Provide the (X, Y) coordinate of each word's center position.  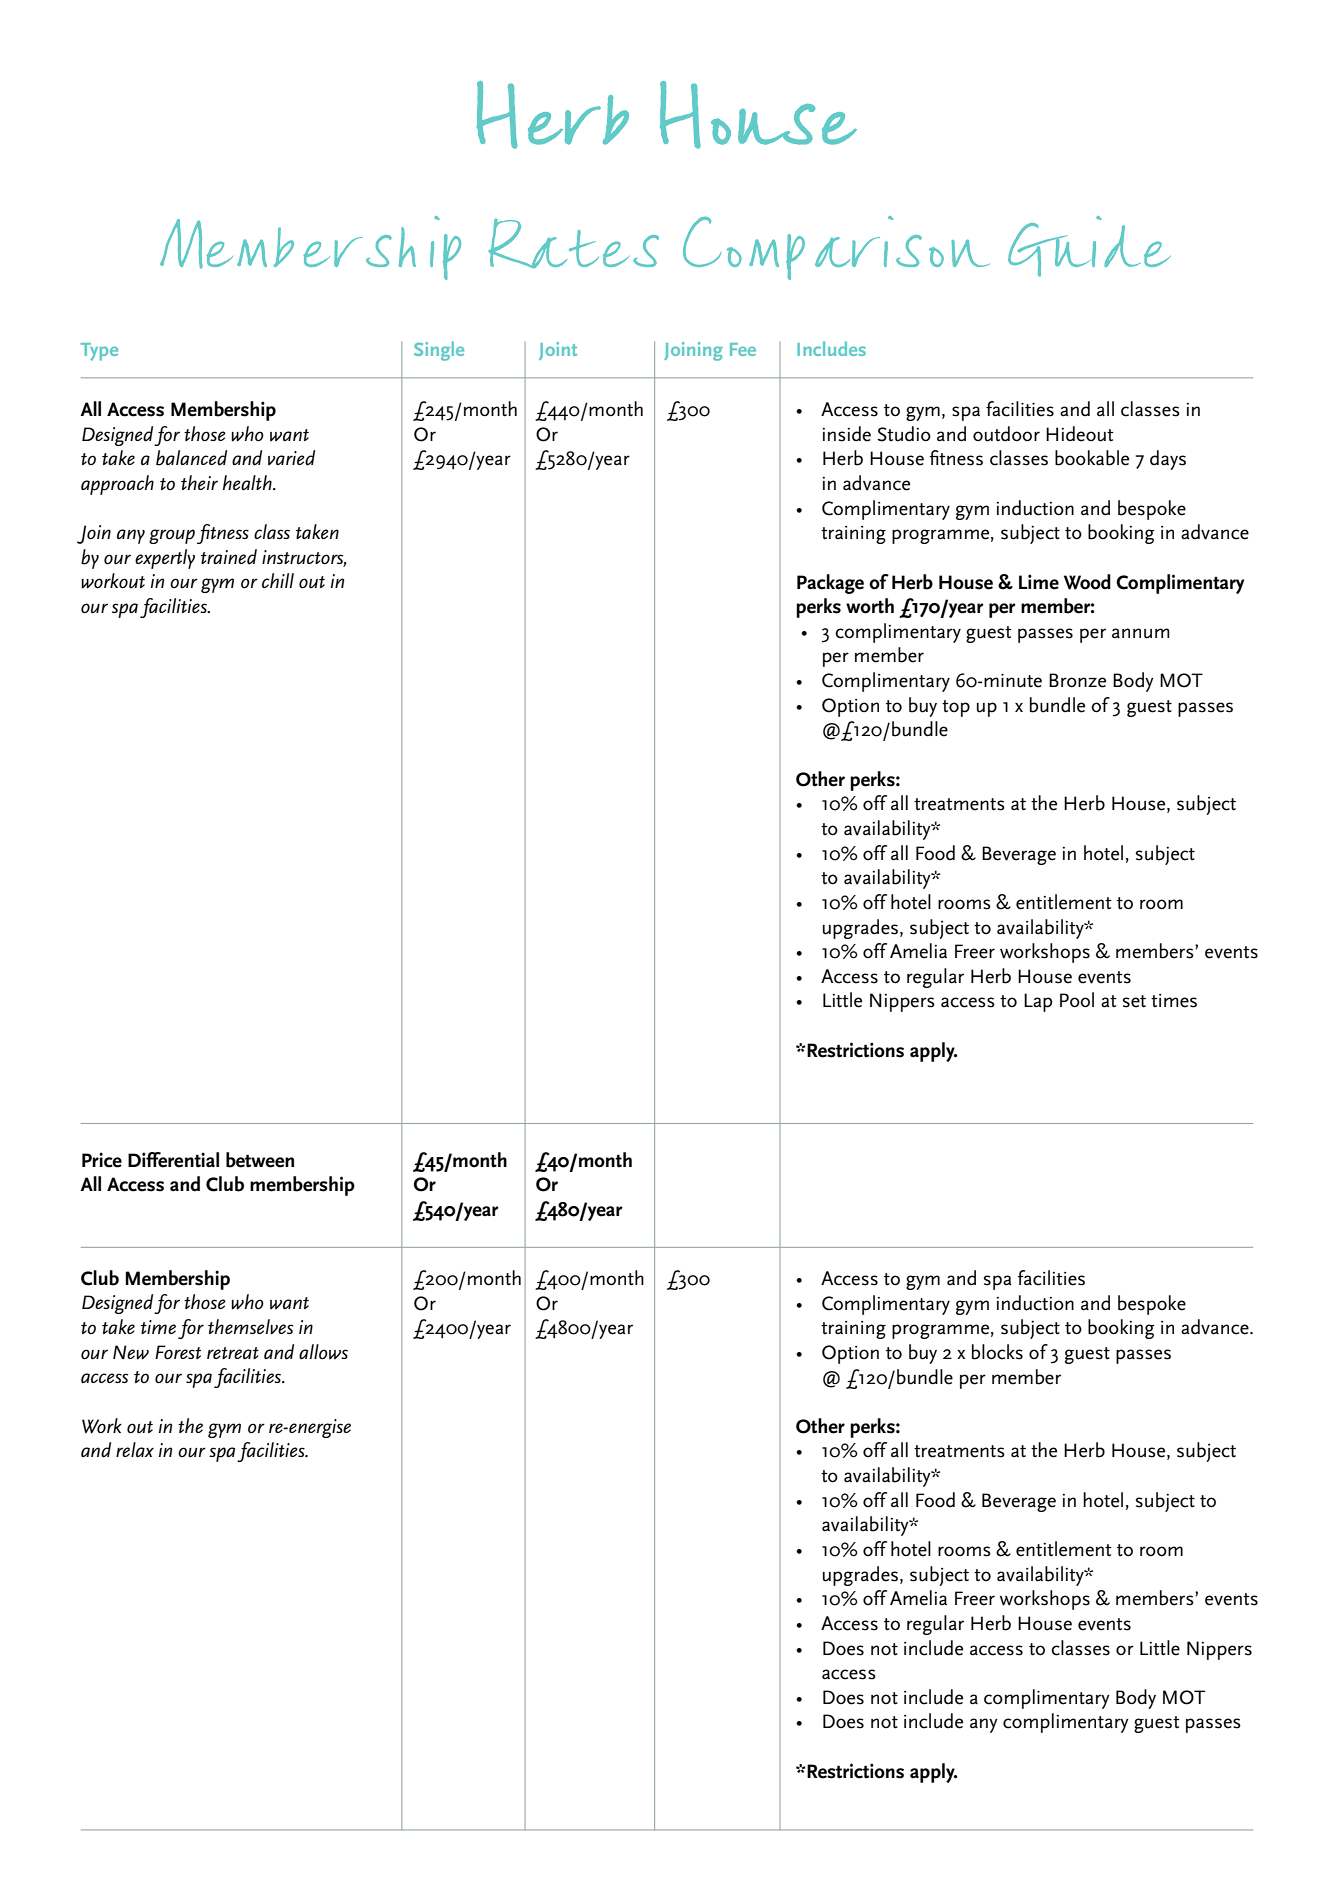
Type (99, 352)
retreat (233, 1353)
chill (278, 580)
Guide (1089, 246)
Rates (573, 243)
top (956, 708)
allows (323, 1352)
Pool (1077, 1000)
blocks (997, 1352)
